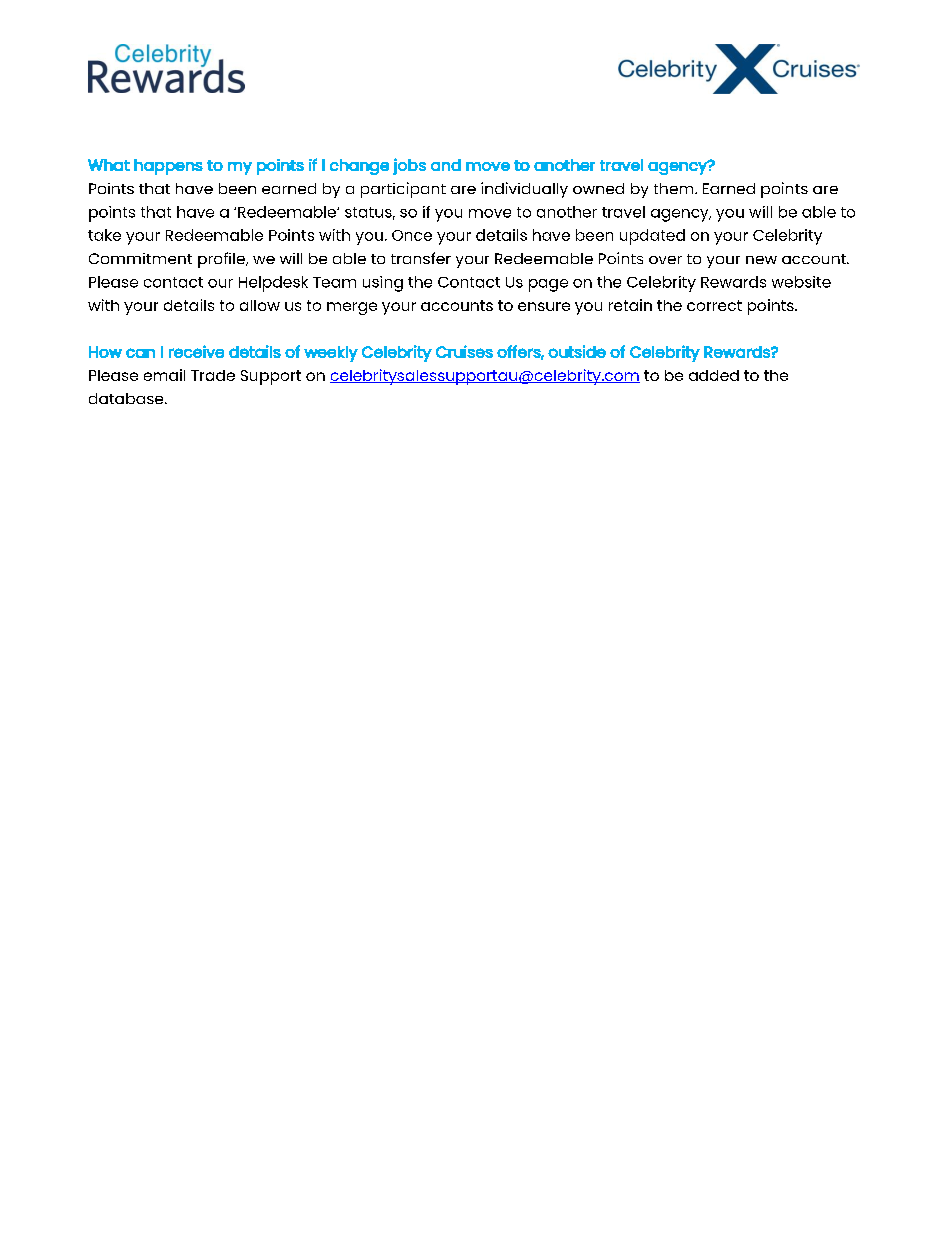 This page has height=1233, width=952. I want to click on Once, so click(412, 235).
